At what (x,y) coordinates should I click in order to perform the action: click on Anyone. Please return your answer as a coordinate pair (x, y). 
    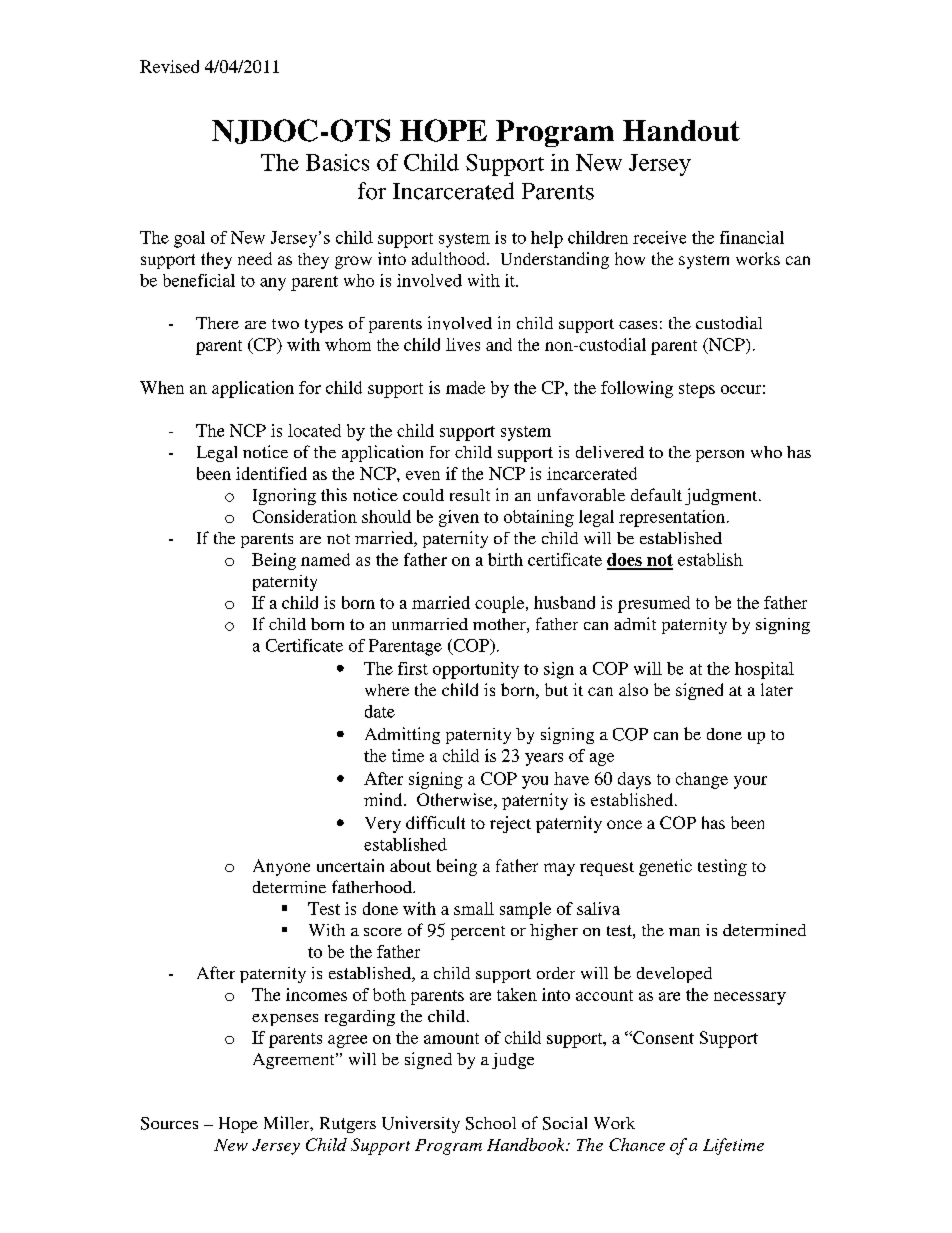
    Looking at the image, I should click on (281, 867).
